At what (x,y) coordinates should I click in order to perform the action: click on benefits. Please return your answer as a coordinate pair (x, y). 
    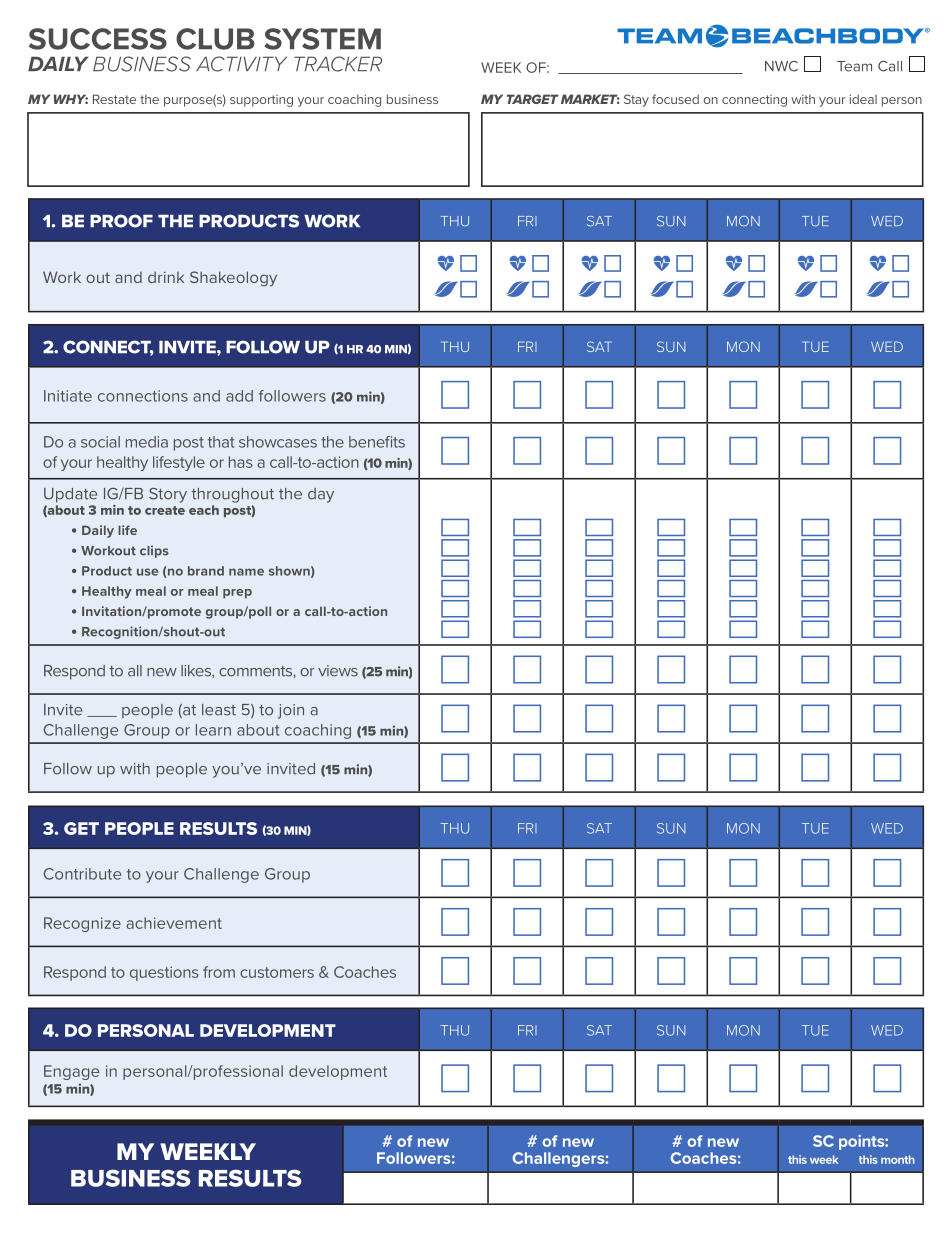
    Looking at the image, I should click on (377, 442).
